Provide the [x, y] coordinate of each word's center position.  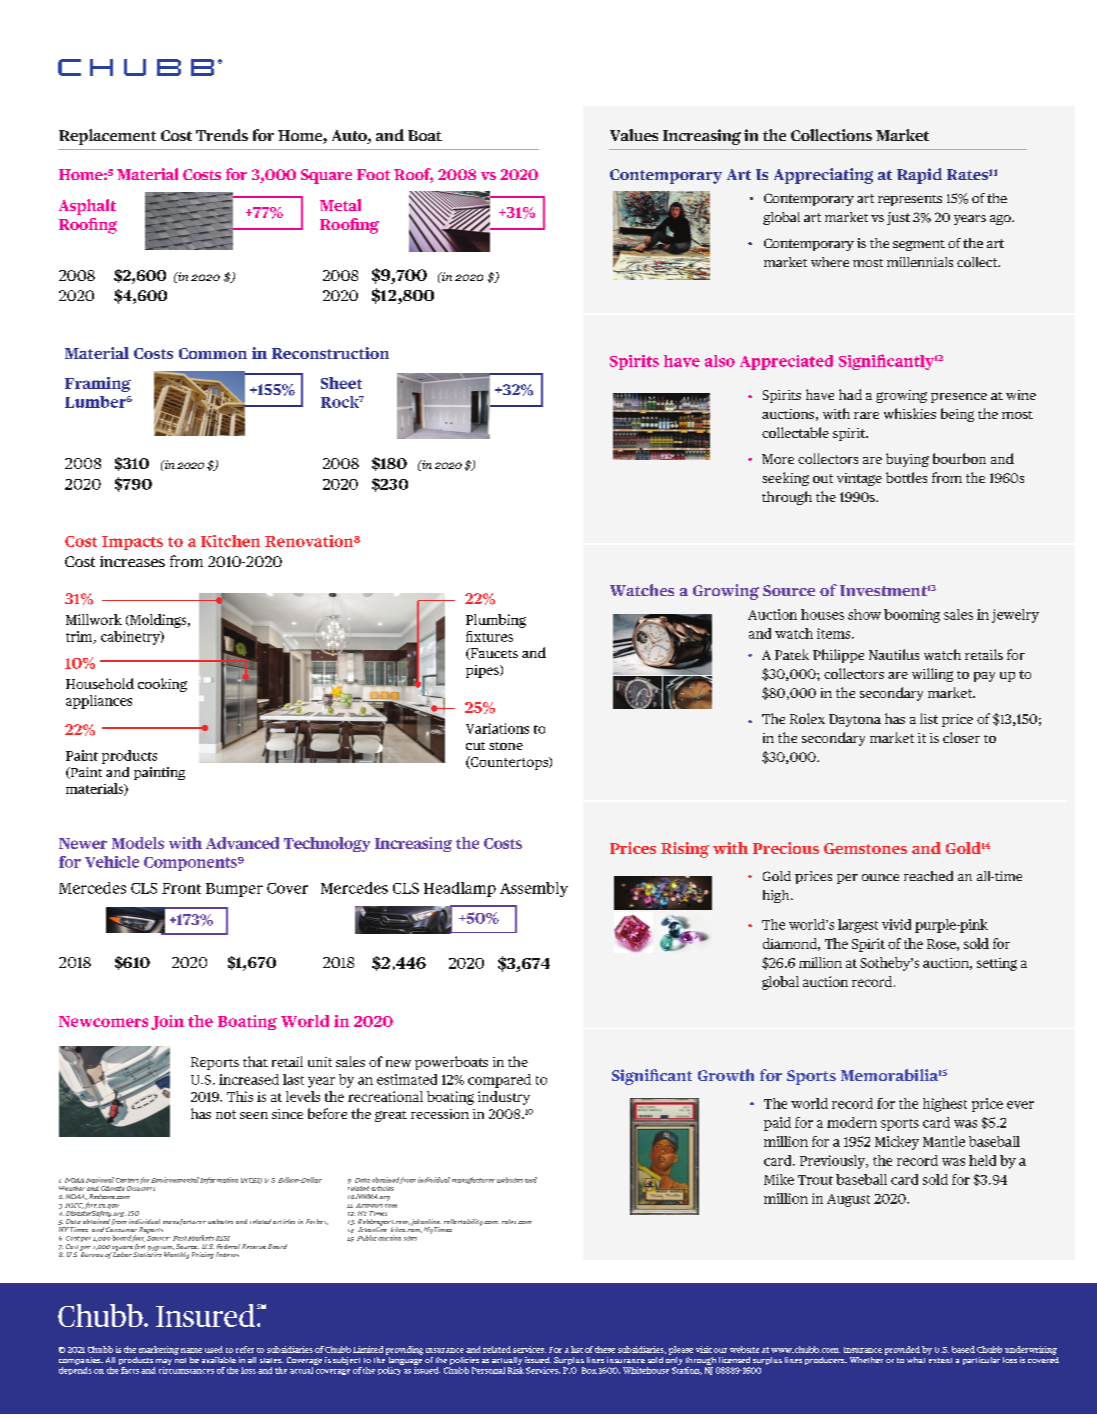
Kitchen [230, 541]
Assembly [534, 889]
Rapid [919, 176]
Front [181, 888]
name [191, 1350]
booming [912, 616]
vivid [896, 924]
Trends [222, 135]
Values [634, 135]
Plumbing [496, 621]
